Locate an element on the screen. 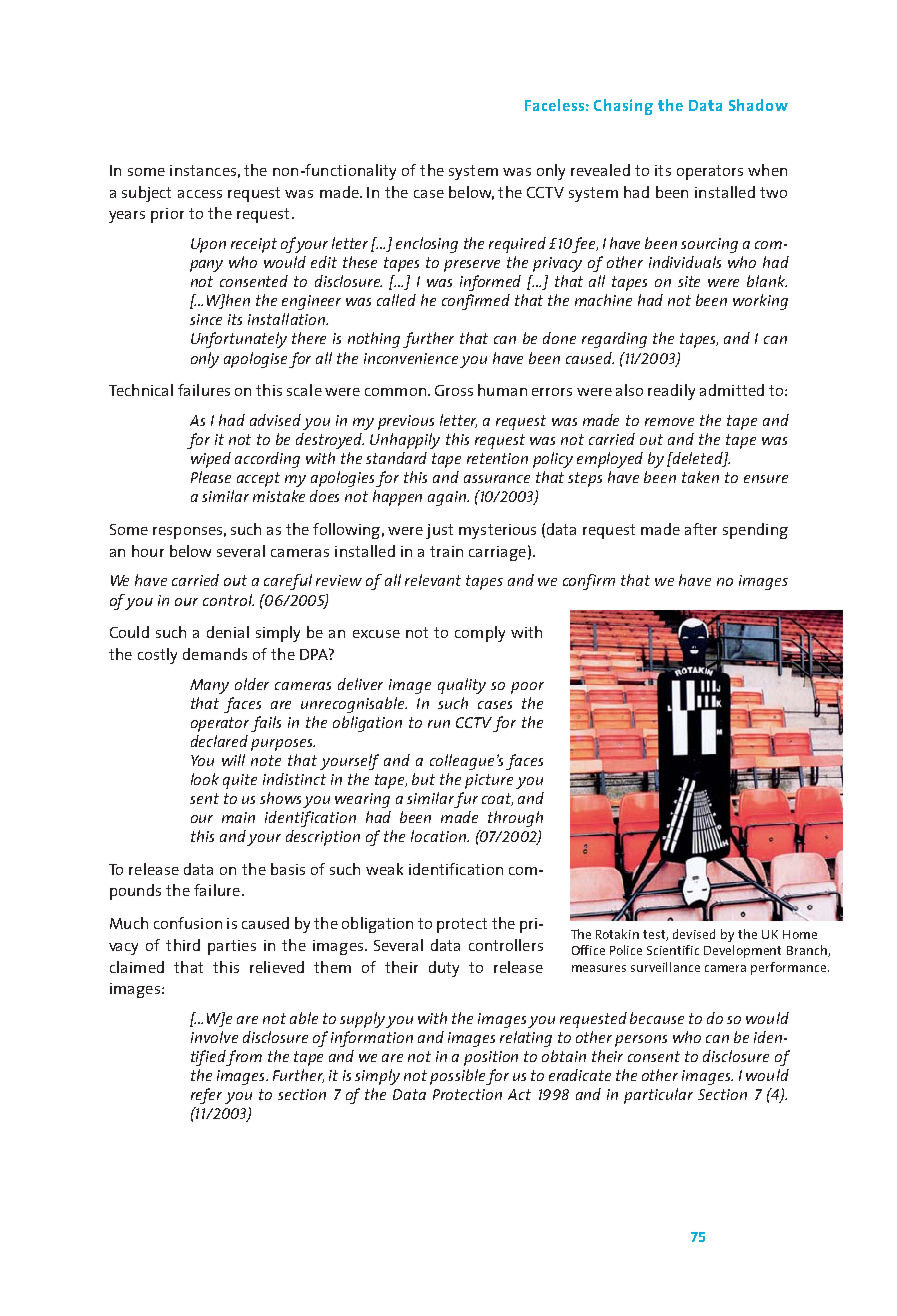  relevant is located at coordinates (433, 580).
